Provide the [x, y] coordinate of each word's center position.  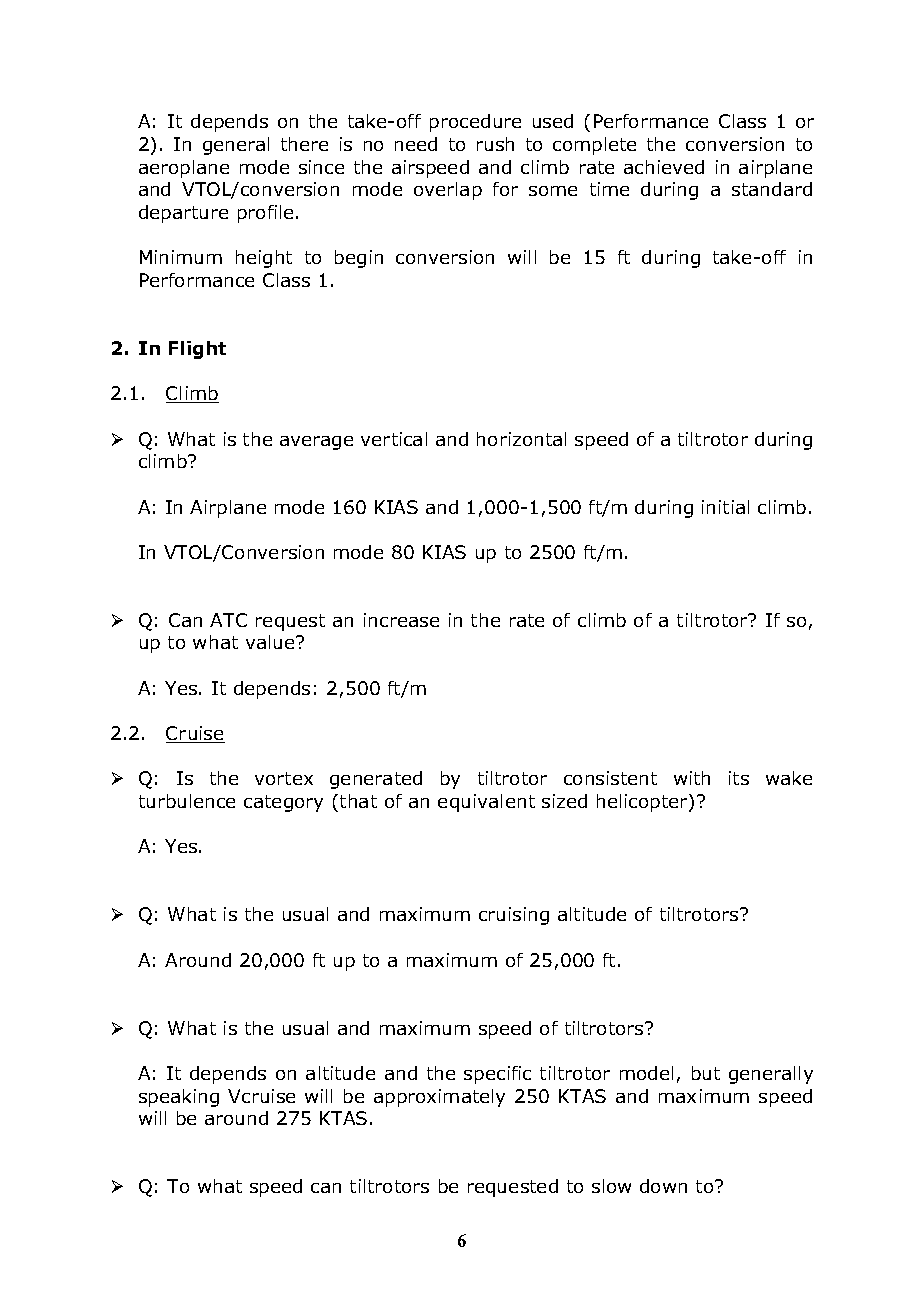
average [316, 443]
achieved [664, 167]
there [304, 144]
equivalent [486, 803]
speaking [179, 1098]
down [663, 1186]
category [283, 803]
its [739, 778]
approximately [439, 1098]
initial [725, 507]
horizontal [521, 439]
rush [495, 144]
